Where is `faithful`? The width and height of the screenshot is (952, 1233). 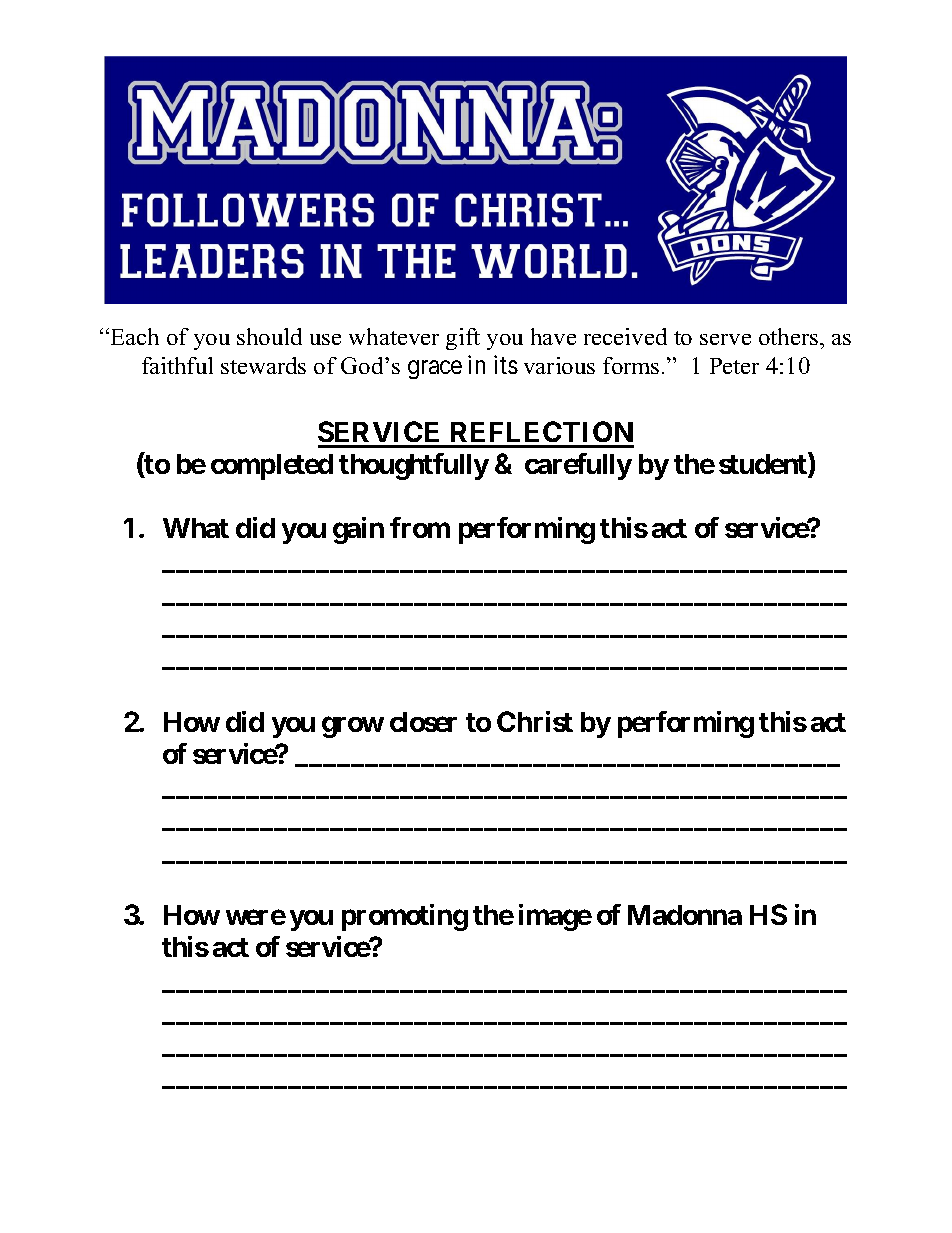 faithful is located at coordinates (177, 365).
